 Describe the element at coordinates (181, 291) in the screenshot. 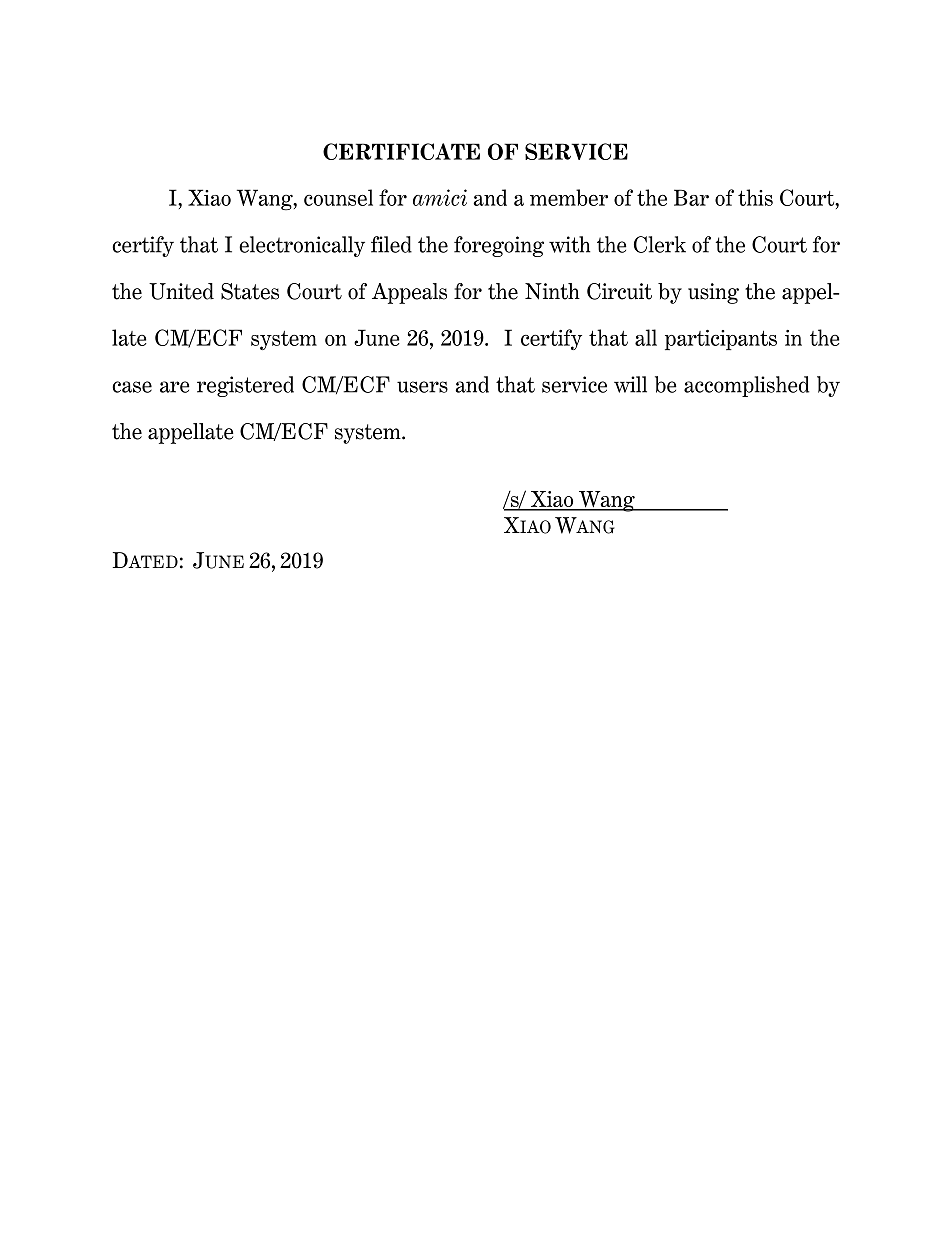

I see `United` at that location.
